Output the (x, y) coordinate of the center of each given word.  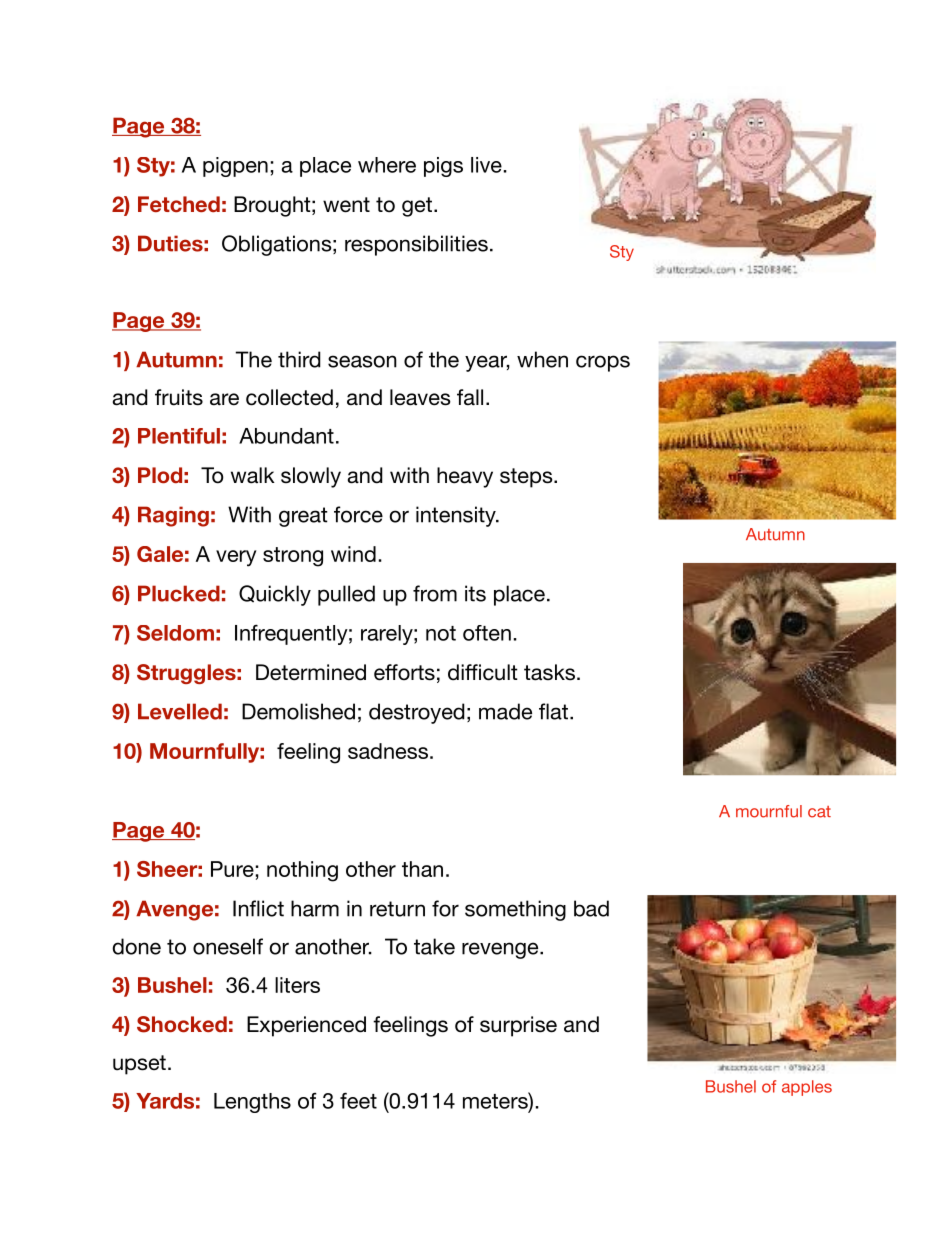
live (486, 165)
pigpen (235, 167)
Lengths (252, 1103)
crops (603, 363)
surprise (518, 1026)
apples (807, 1088)
